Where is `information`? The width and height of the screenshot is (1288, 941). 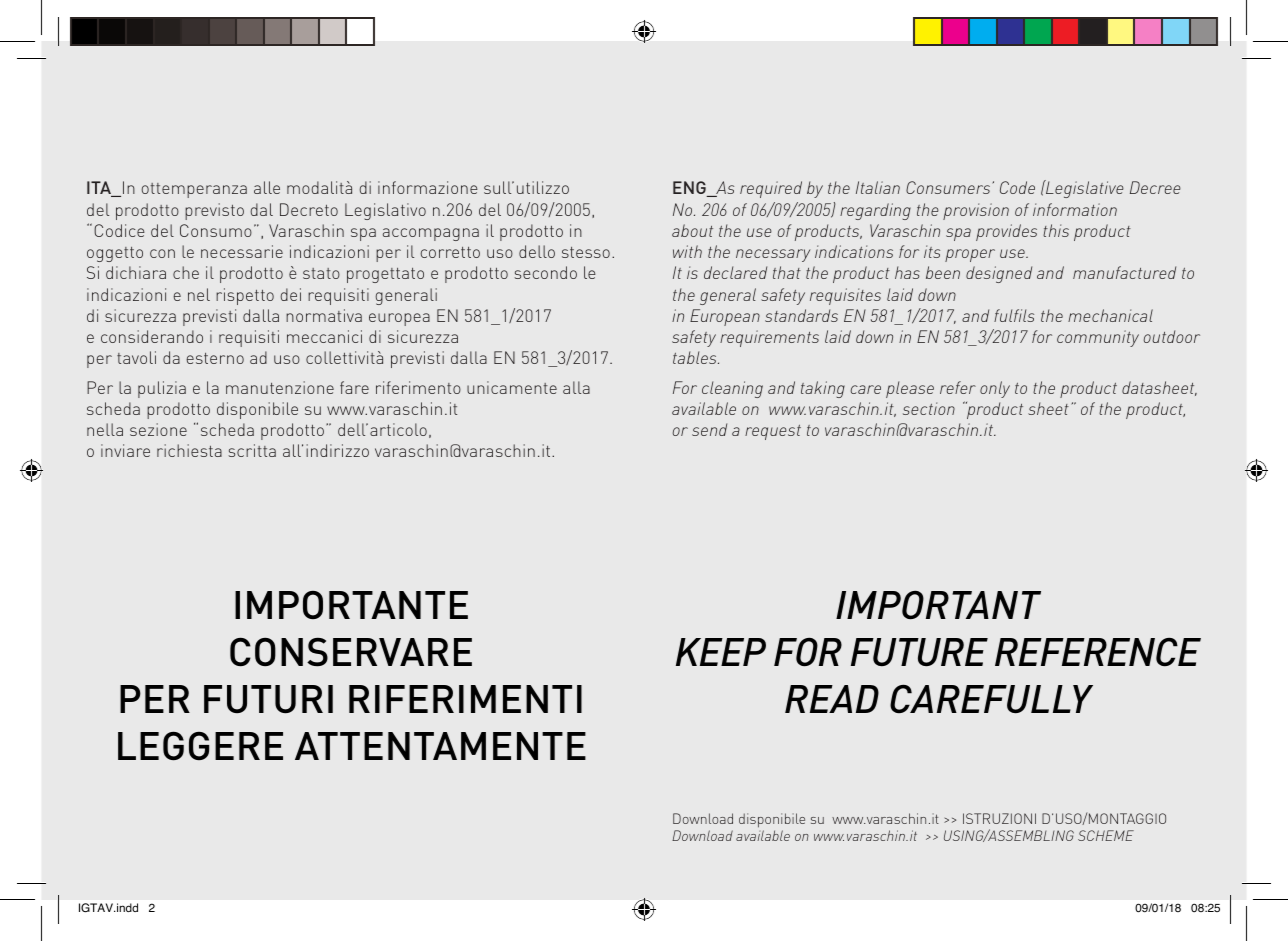 information is located at coordinates (1075, 209).
